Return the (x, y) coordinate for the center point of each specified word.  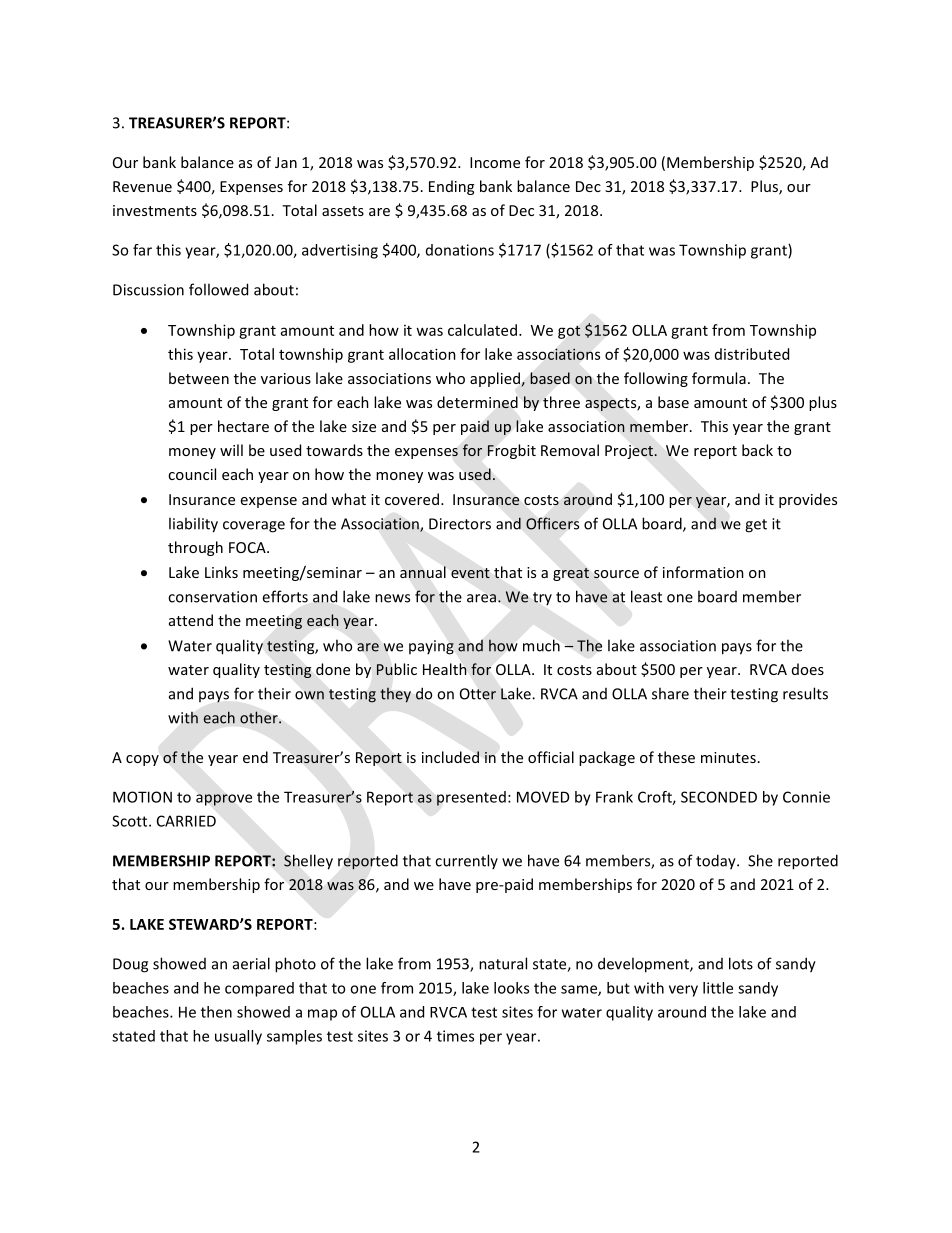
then (216, 1012)
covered (412, 499)
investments (155, 210)
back (757, 450)
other (260, 717)
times (455, 1036)
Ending (451, 187)
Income (495, 162)
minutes (728, 757)
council (192, 474)
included (450, 757)
